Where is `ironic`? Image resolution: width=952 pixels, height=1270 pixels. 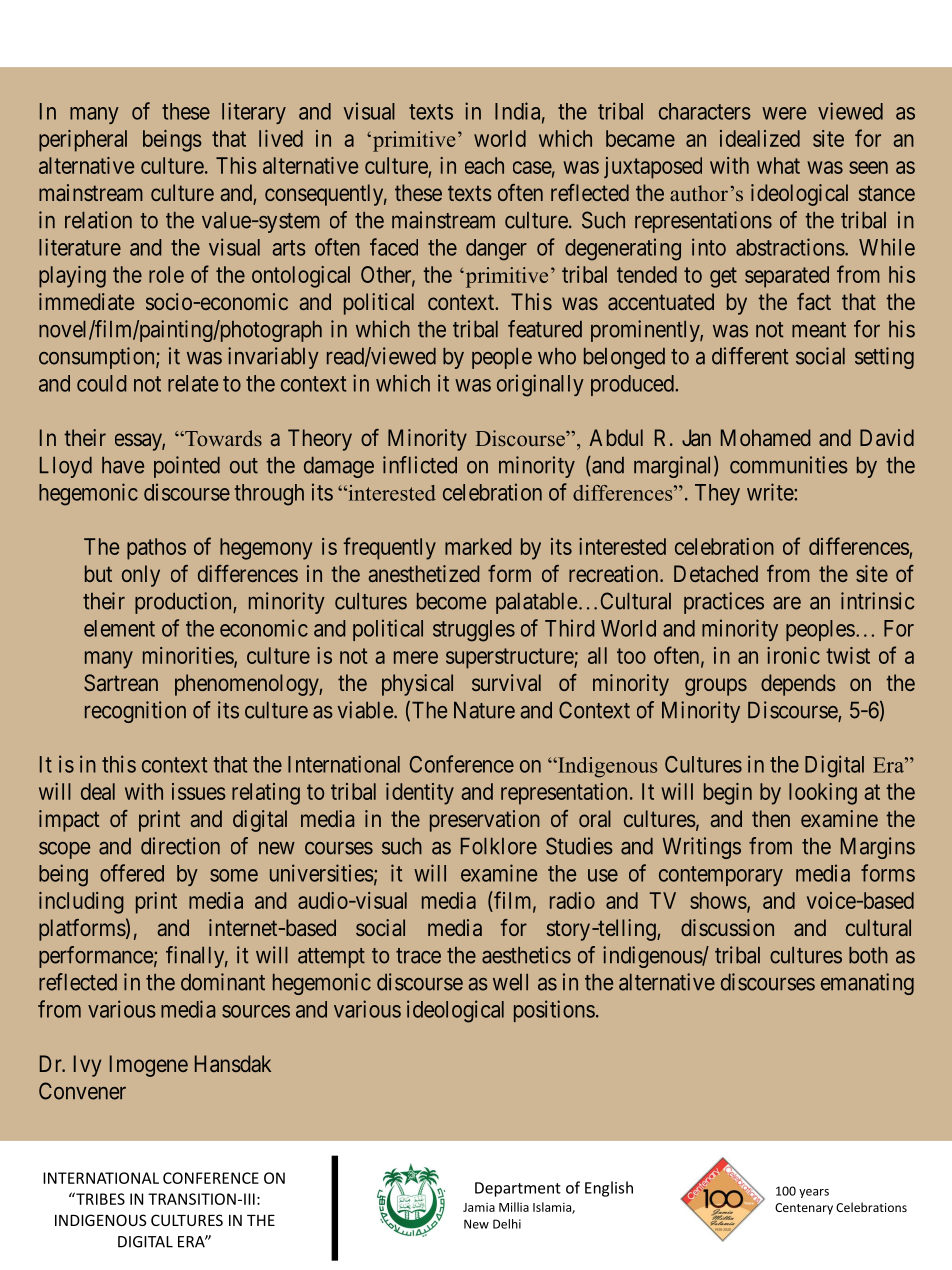
ironic is located at coordinates (793, 655).
